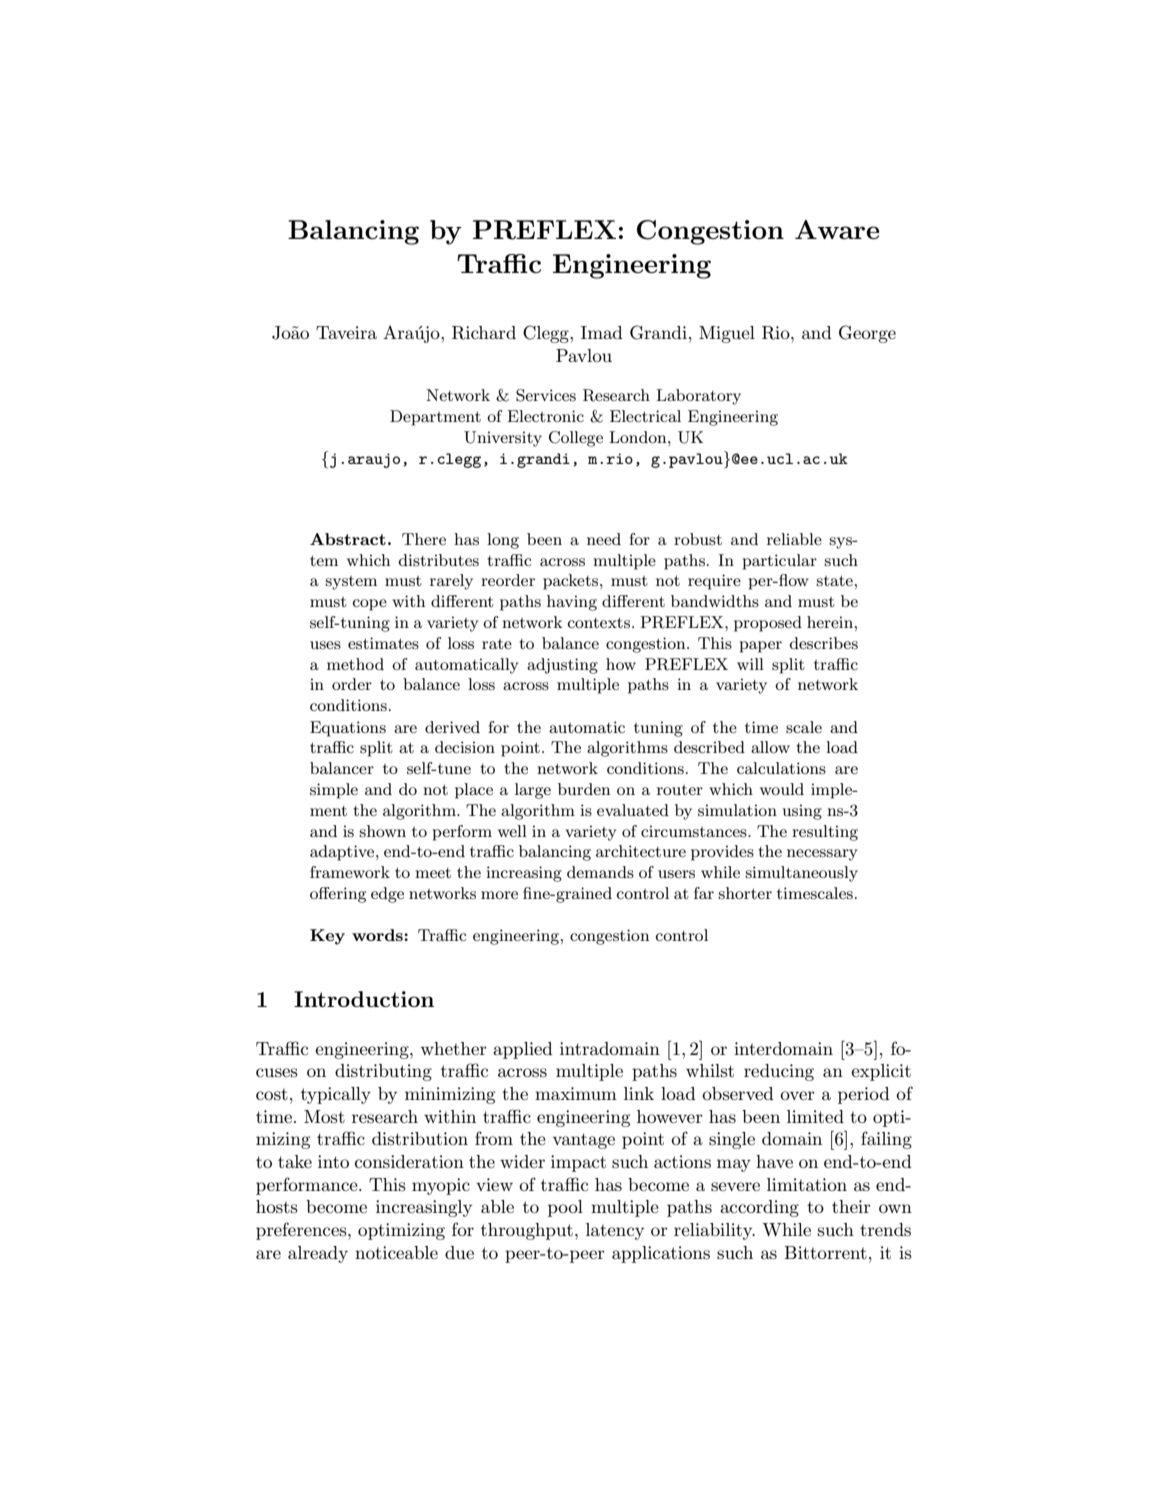  What do you see at coordinates (602, 332) in the image?
I see `Imad` at bounding box center [602, 332].
